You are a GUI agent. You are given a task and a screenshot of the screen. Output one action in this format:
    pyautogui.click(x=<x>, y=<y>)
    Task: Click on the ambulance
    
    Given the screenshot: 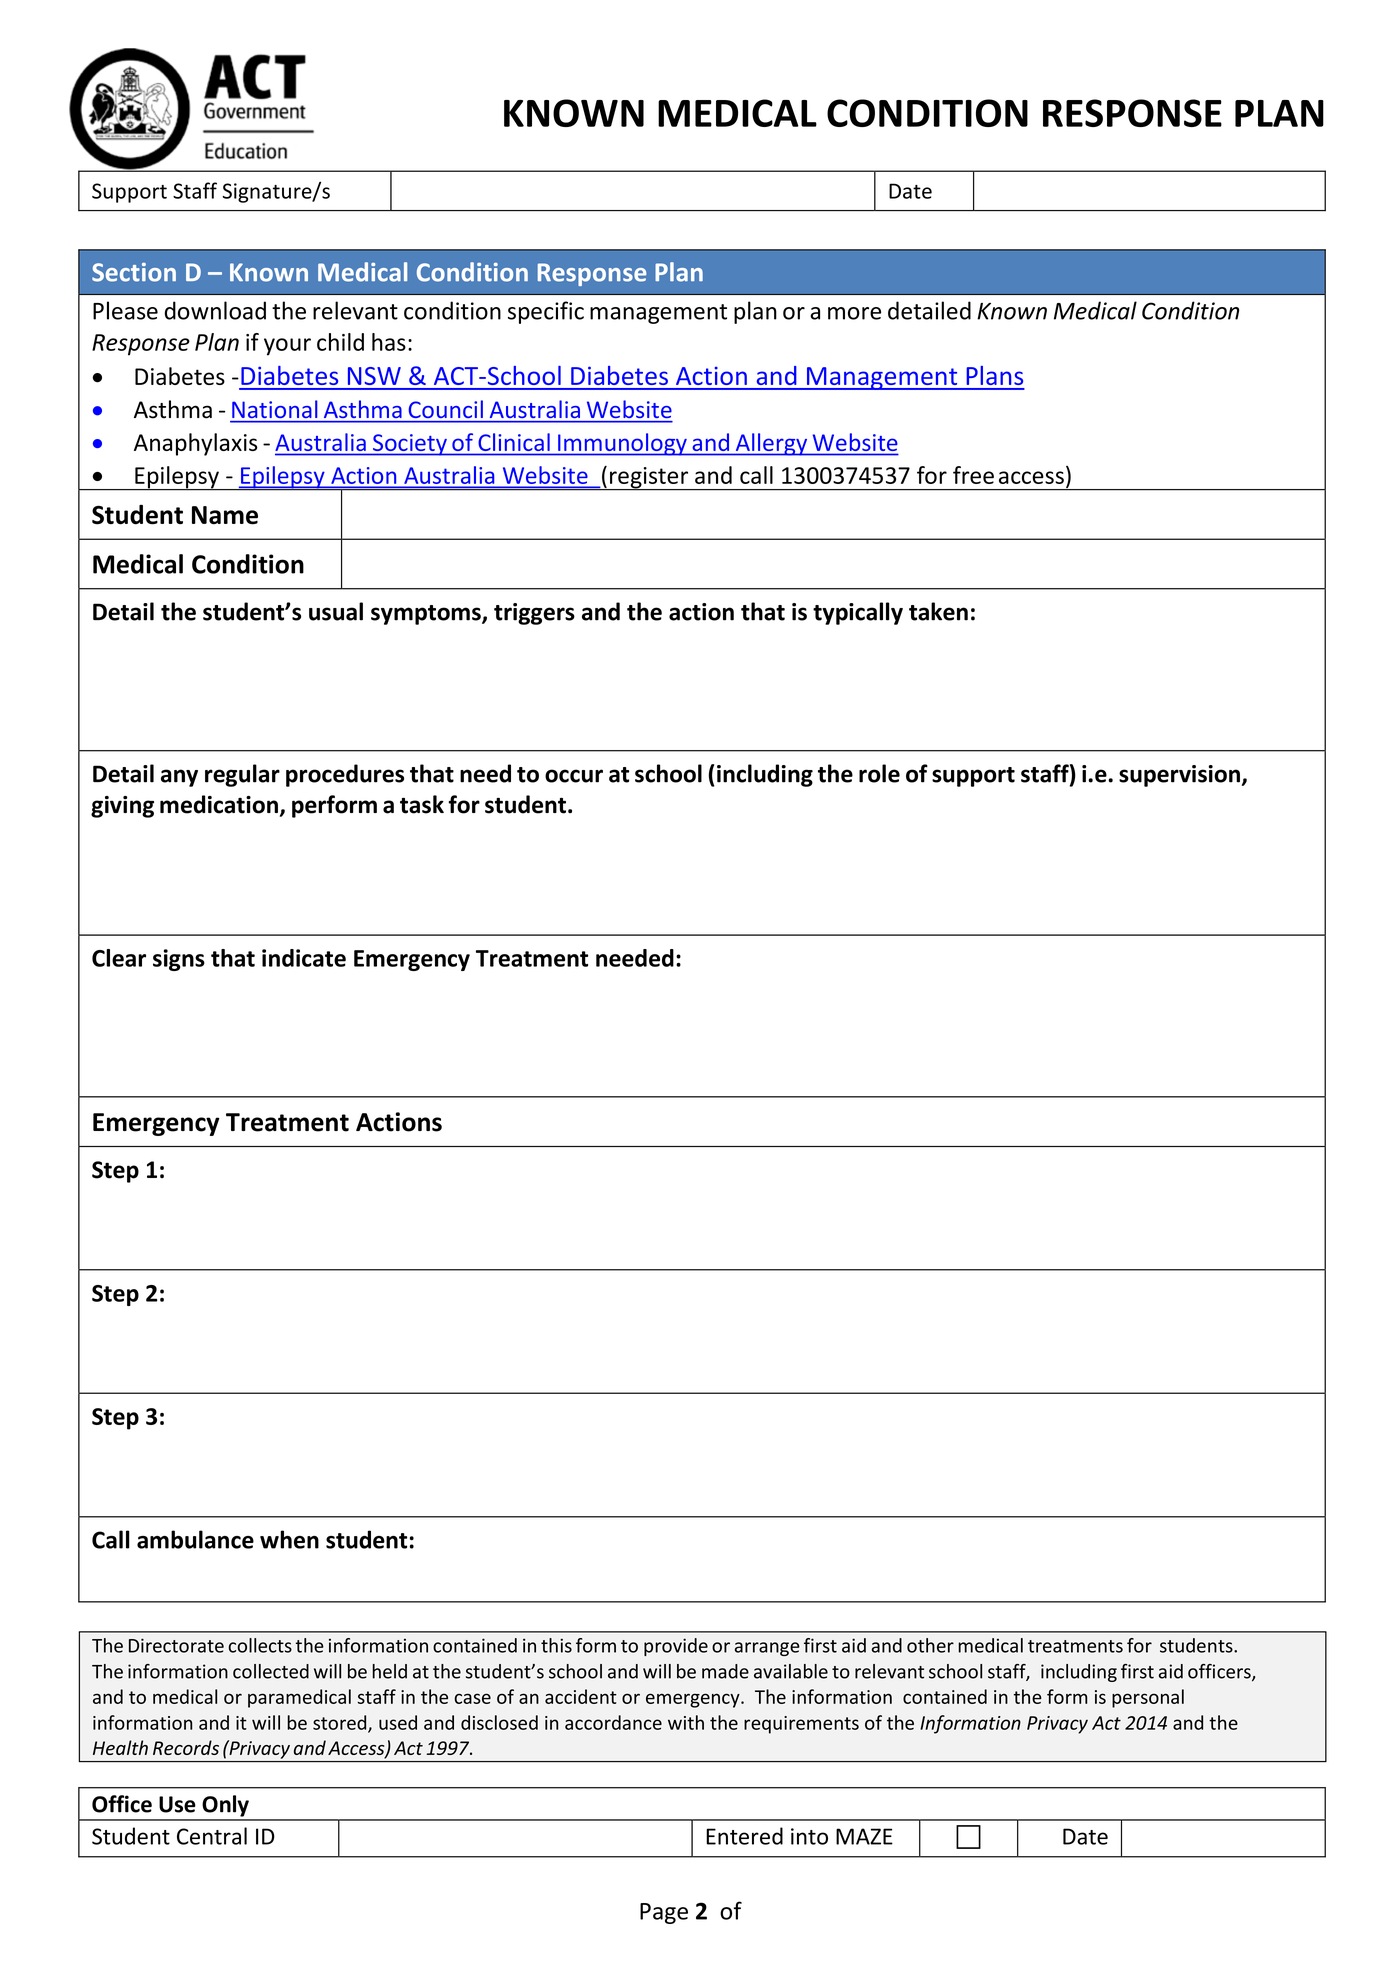 What is the action you would take?
    pyautogui.click(x=195, y=1539)
